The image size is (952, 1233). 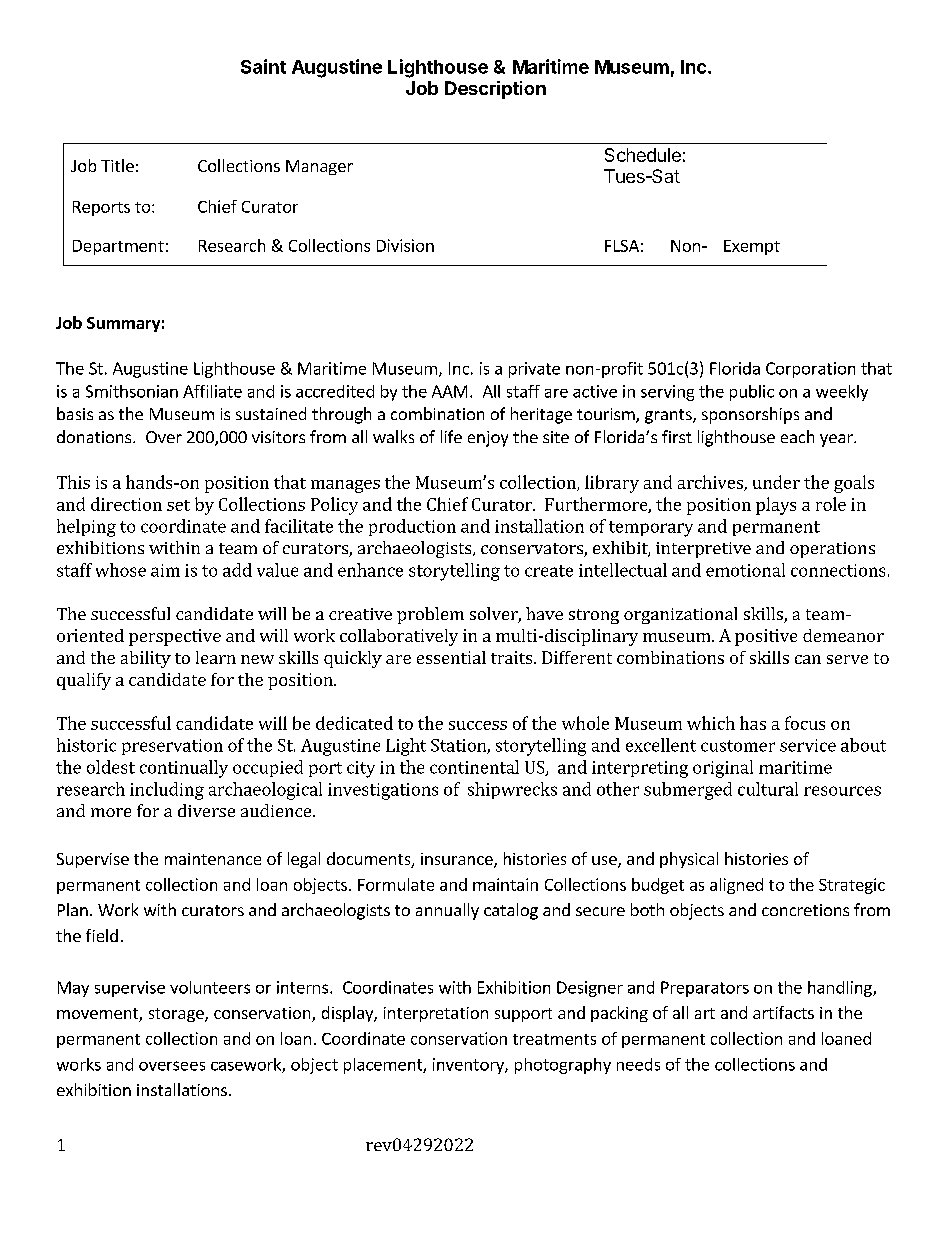 What do you see at coordinates (643, 155) in the screenshot?
I see `Schedule` at bounding box center [643, 155].
